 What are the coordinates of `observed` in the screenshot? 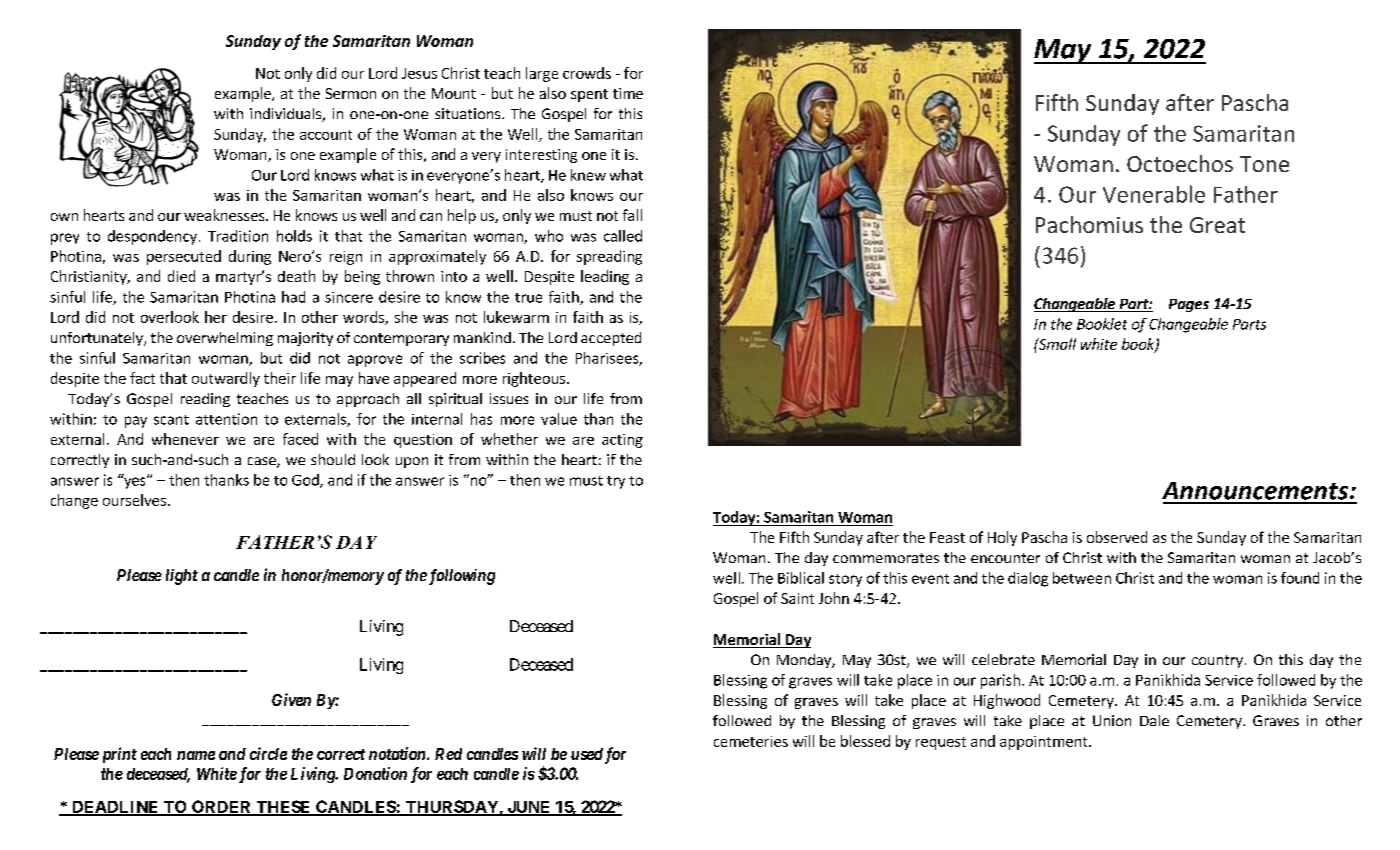 It's located at (1117, 537).
